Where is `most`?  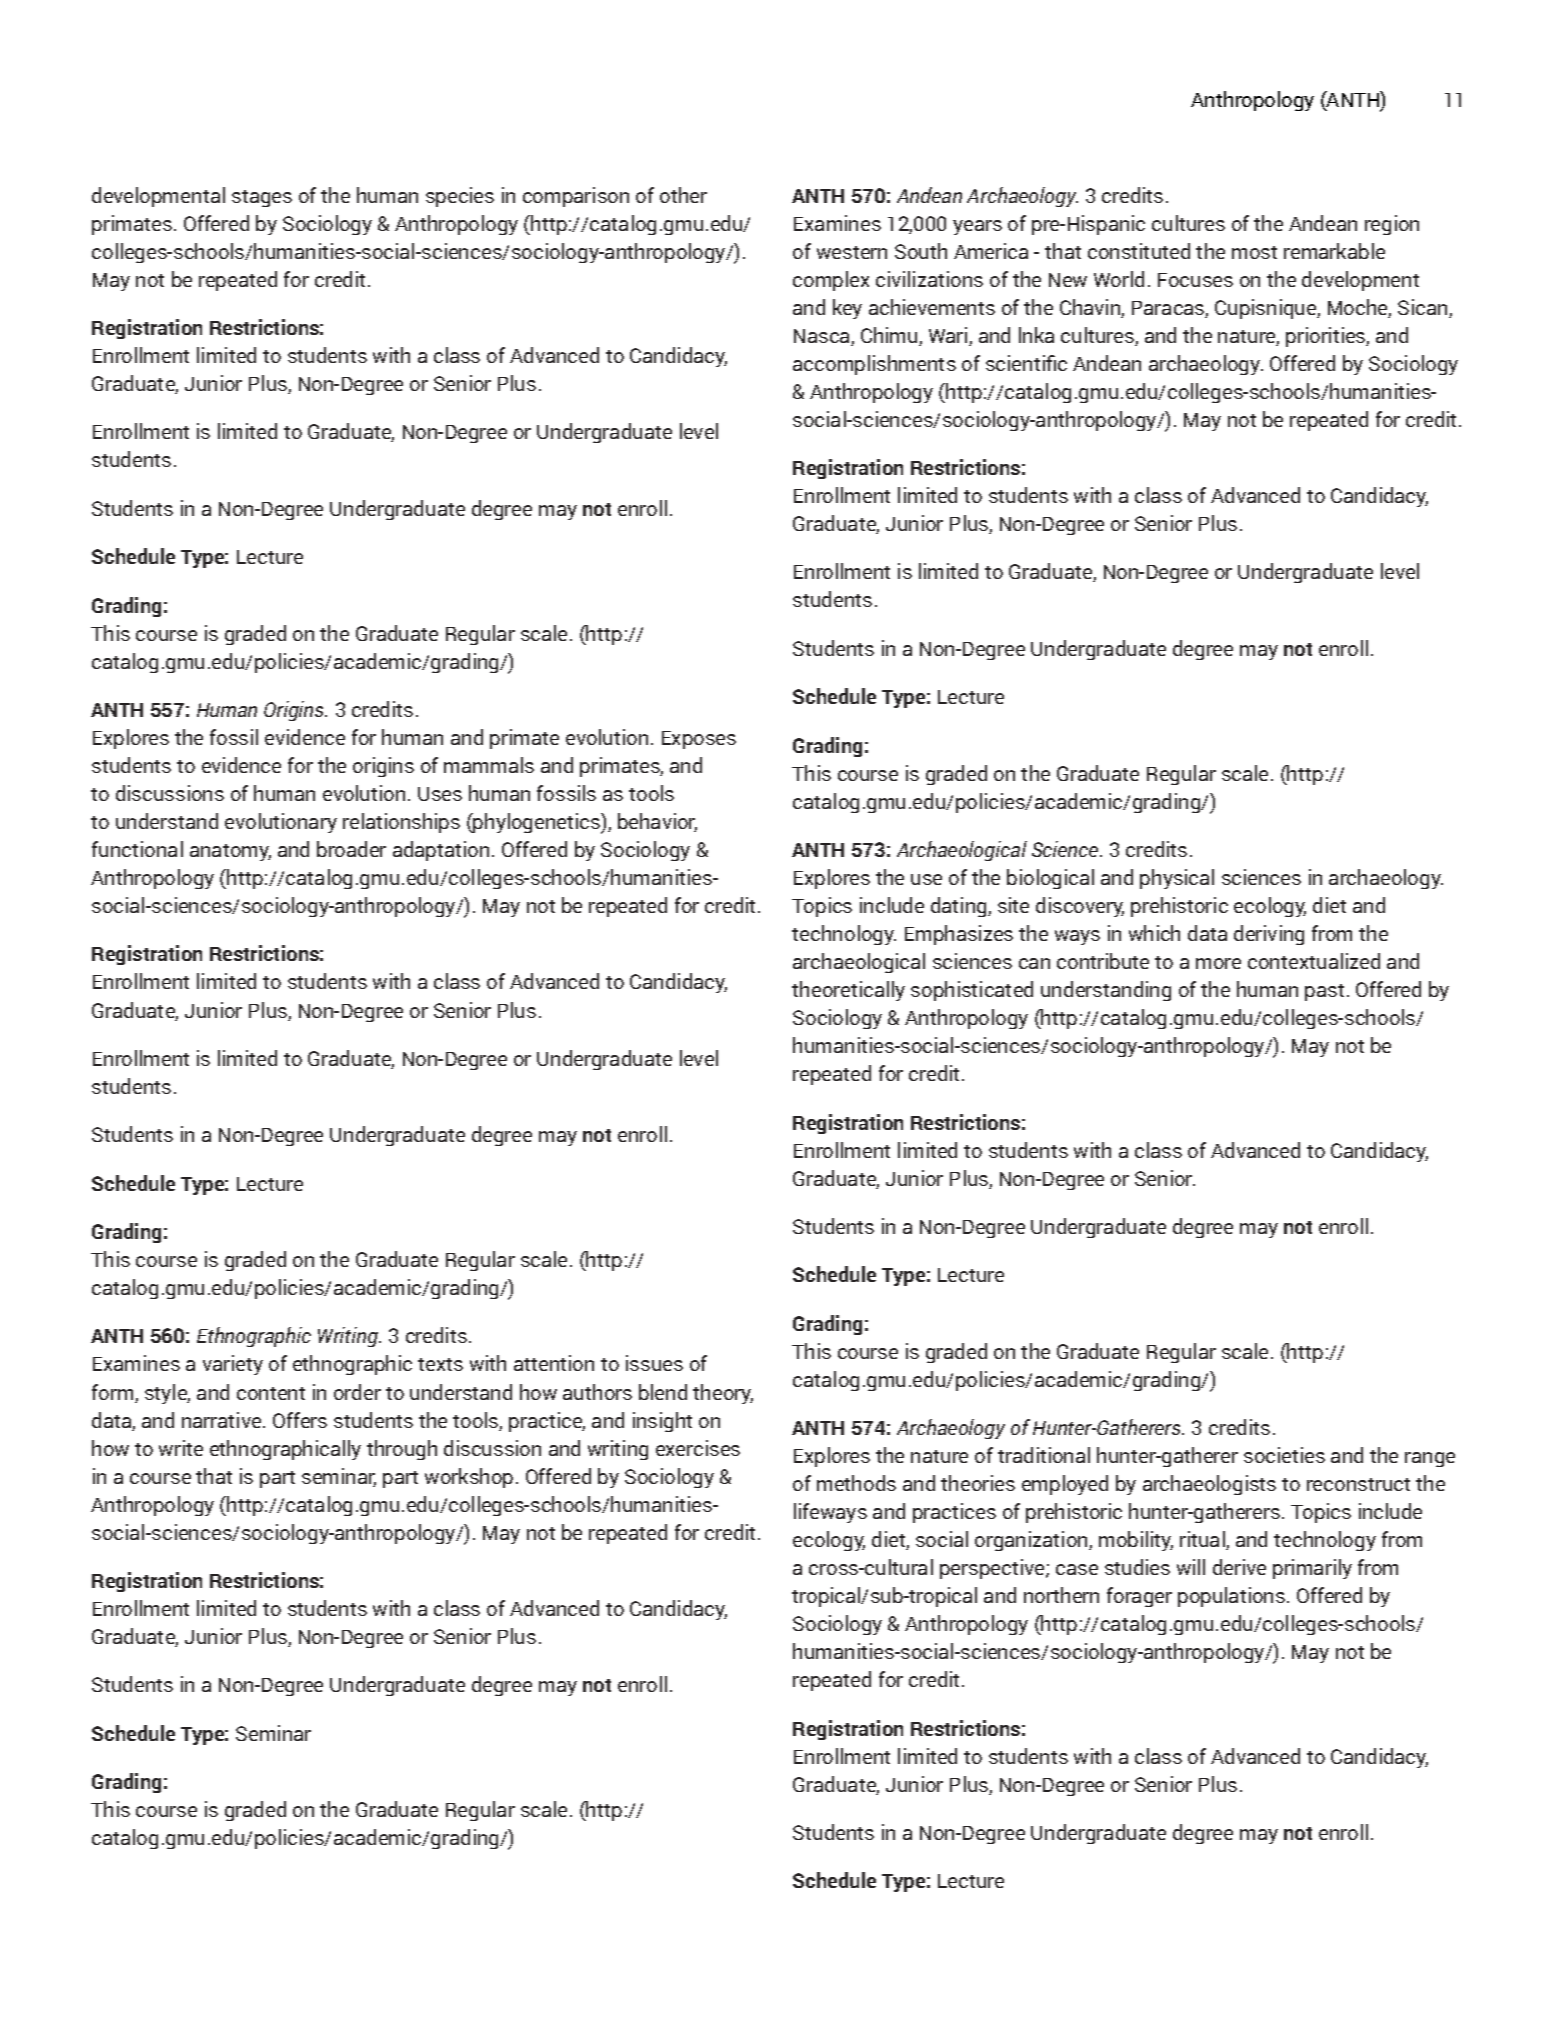 most is located at coordinates (1254, 252).
